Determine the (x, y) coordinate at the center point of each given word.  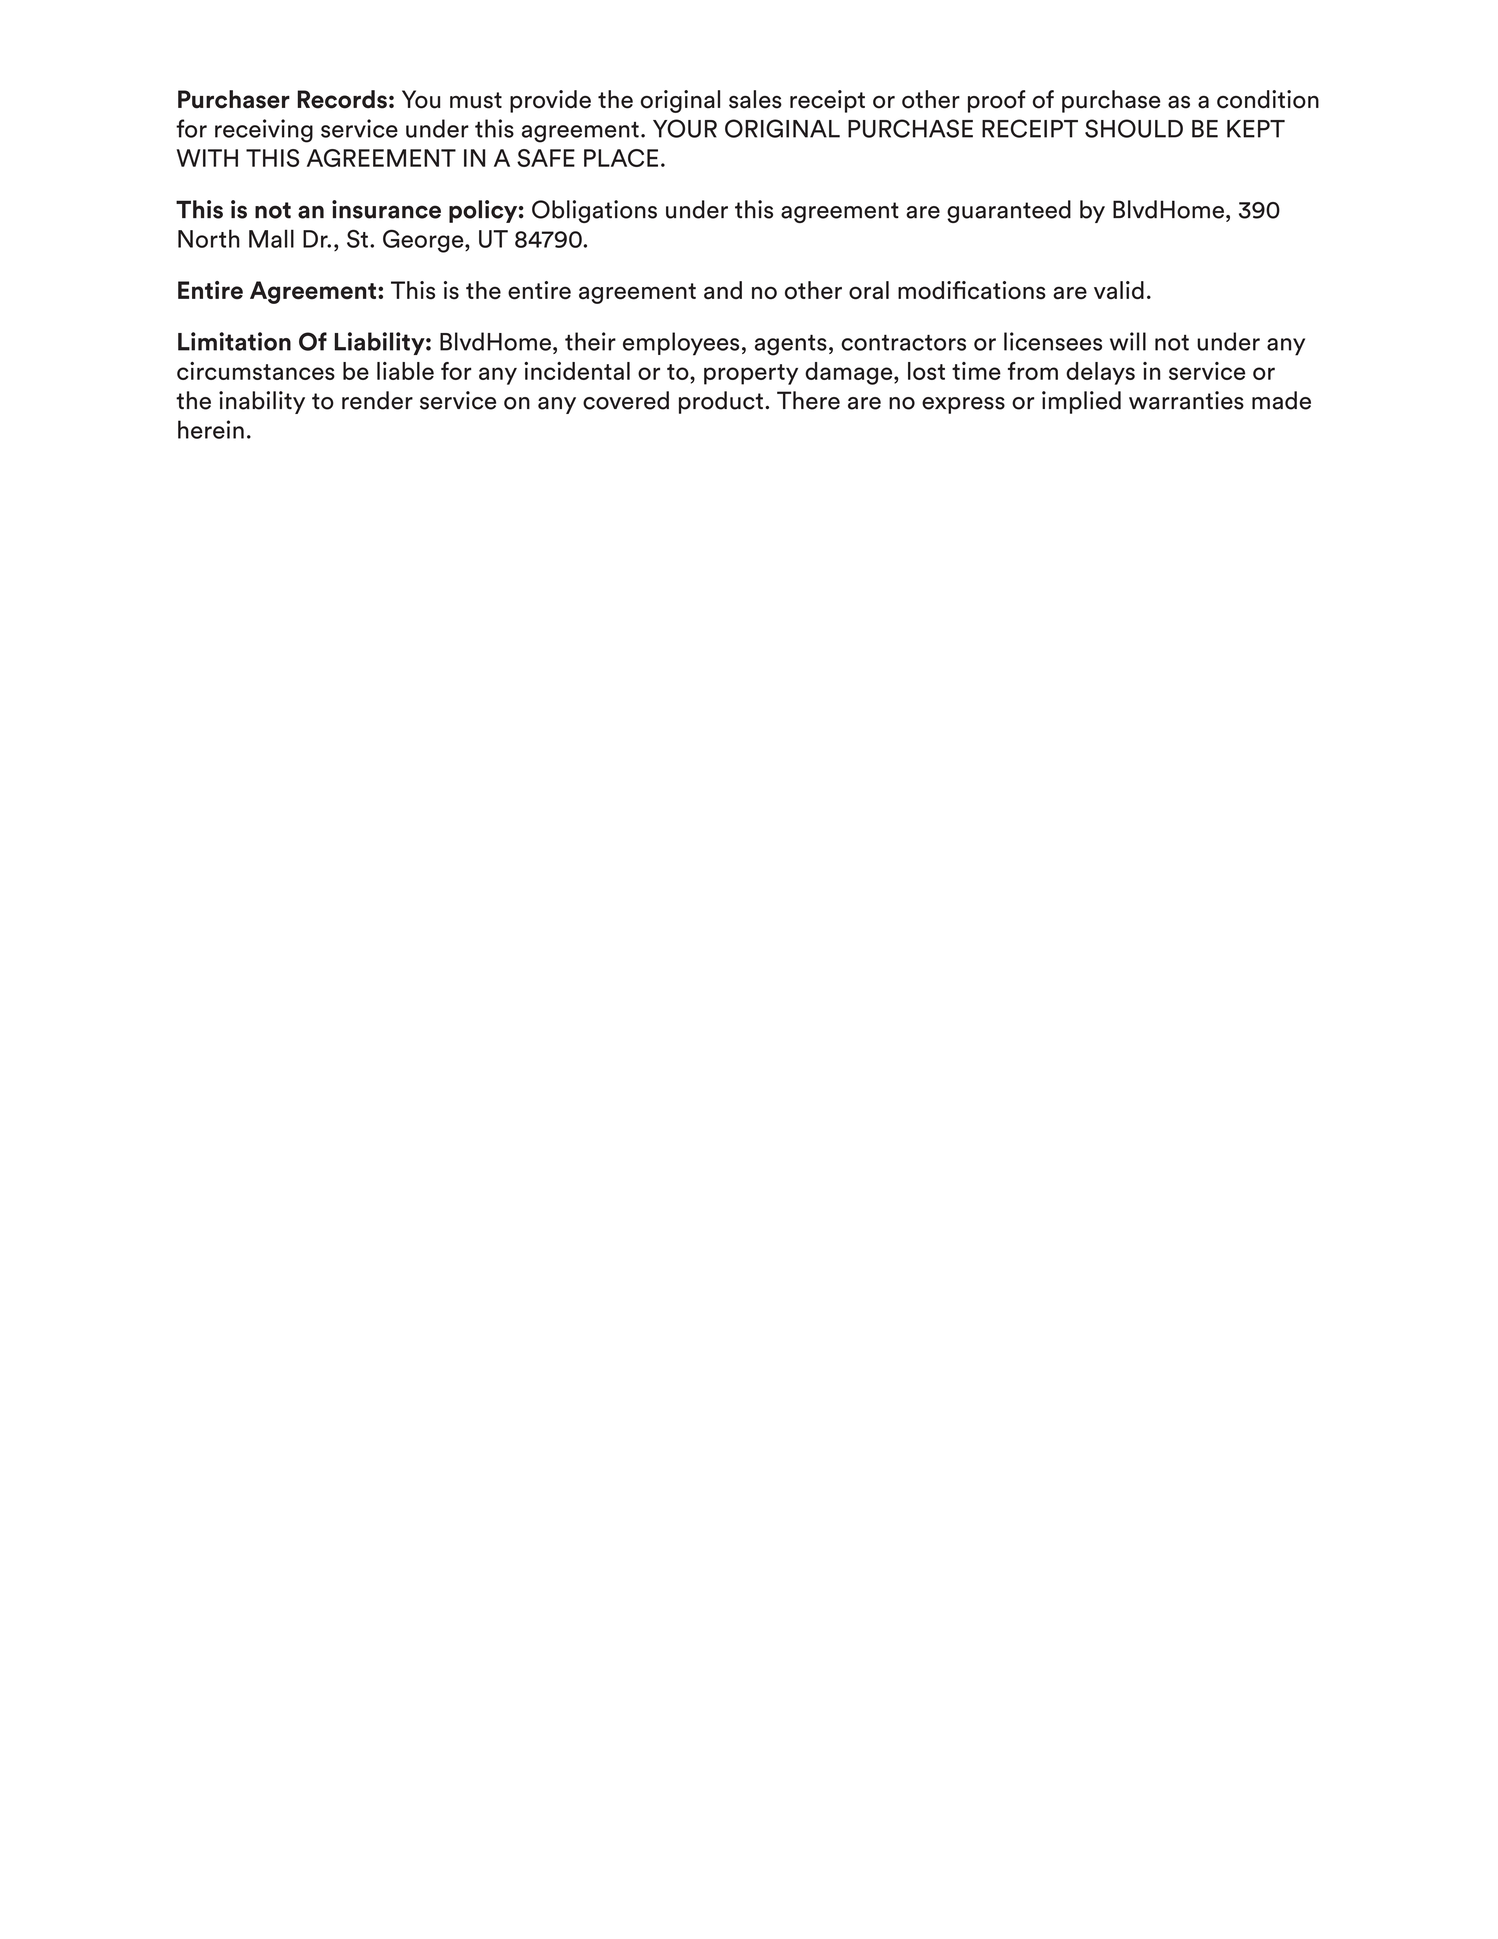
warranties (1186, 400)
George (424, 241)
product (721, 402)
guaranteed (1009, 211)
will (1128, 341)
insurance (386, 209)
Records (342, 99)
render (377, 400)
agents (791, 345)
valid (1119, 290)
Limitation (234, 341)
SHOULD (1134, 128)
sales (755, 99)
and (723, 290)
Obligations (594, 211)
